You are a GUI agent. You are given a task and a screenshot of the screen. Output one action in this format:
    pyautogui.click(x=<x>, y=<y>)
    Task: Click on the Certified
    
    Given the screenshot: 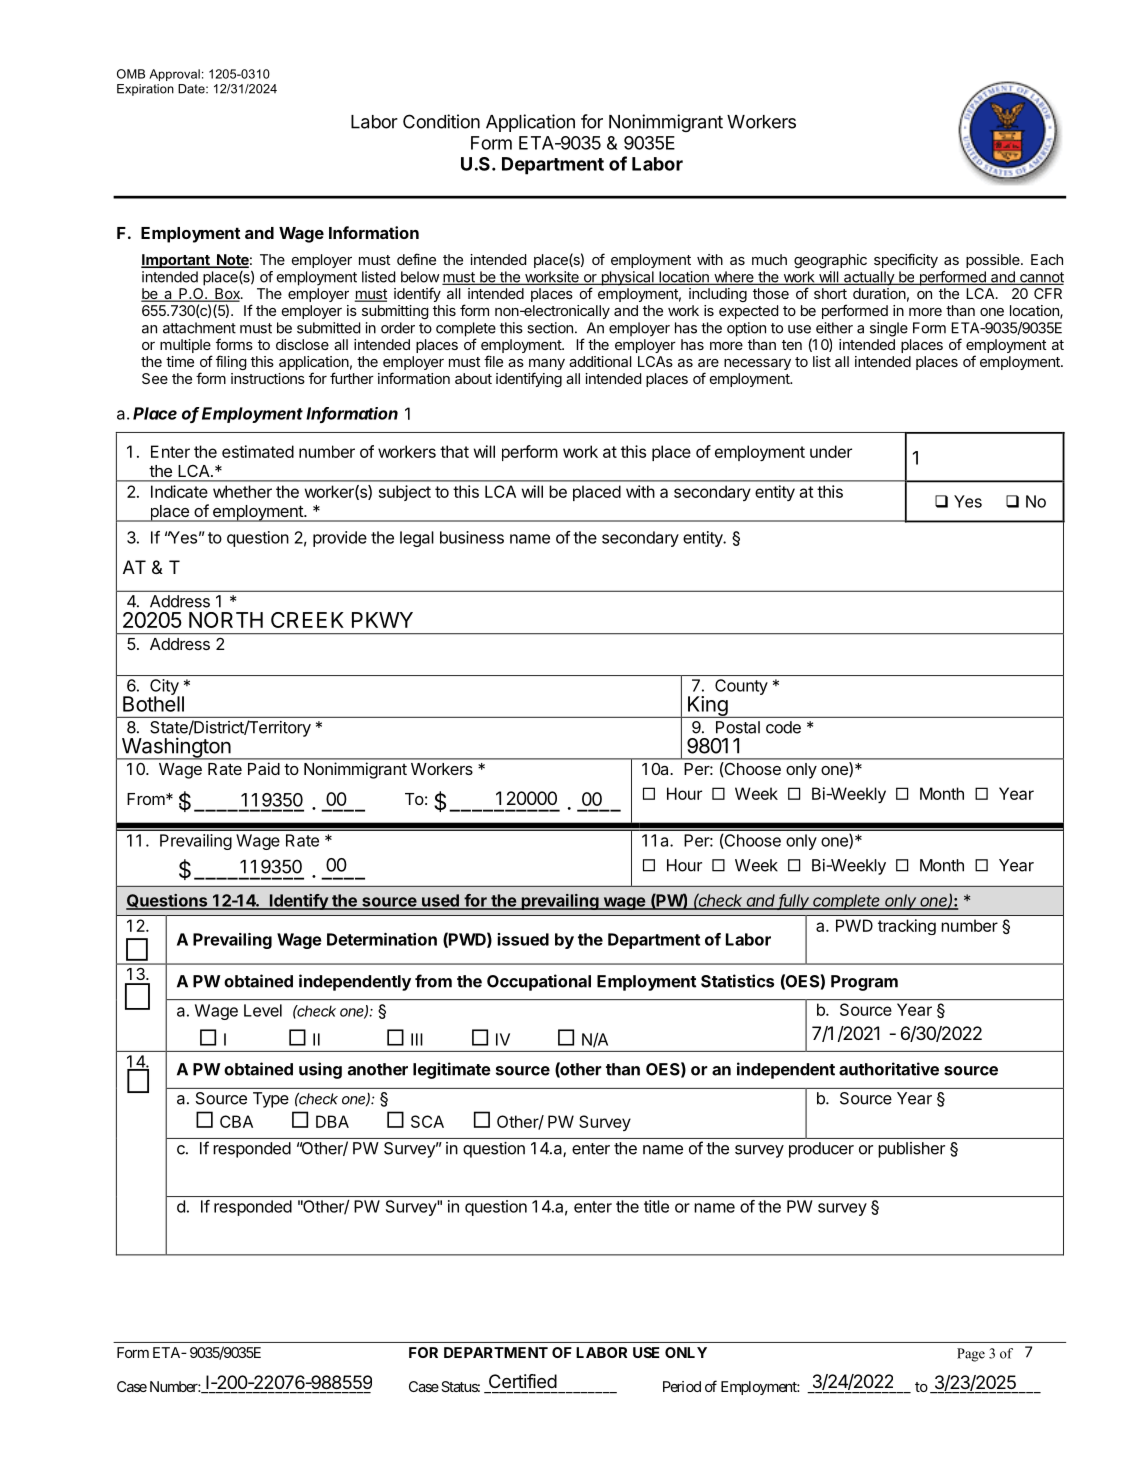 What is the action you would take?
    pyautogui.click(x=523, y=1381)
